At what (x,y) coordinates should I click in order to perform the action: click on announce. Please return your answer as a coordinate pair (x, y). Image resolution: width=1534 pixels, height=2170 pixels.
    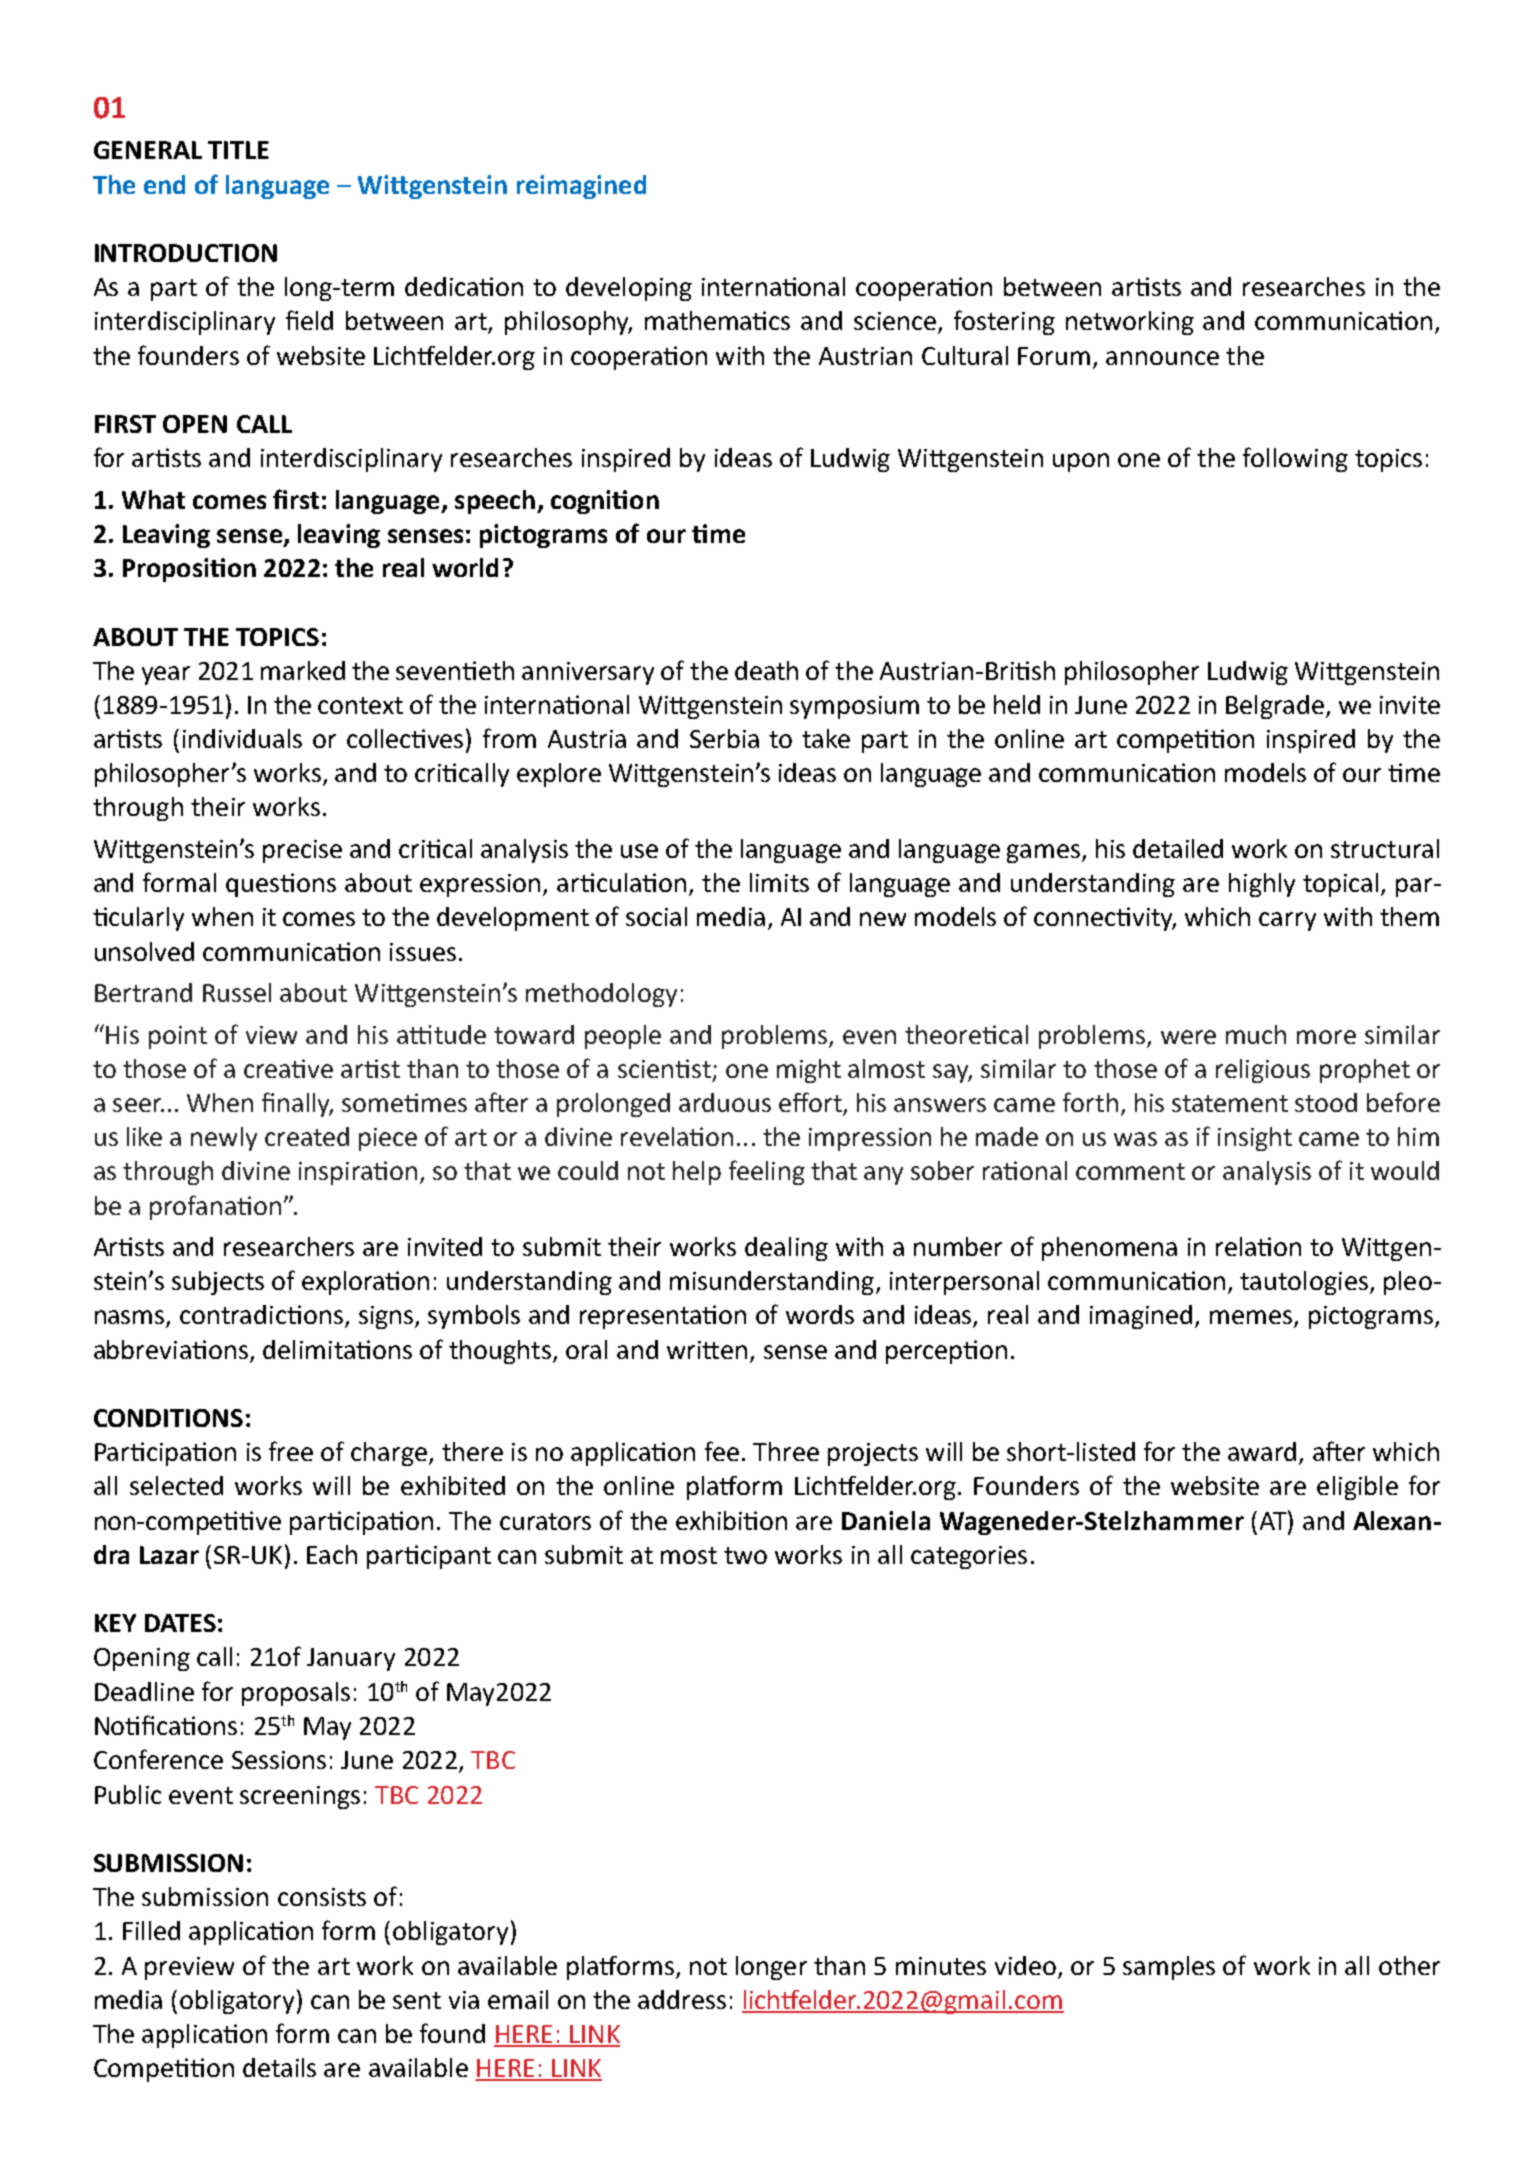
    Looking at the image, I should click on (1162, 358).
